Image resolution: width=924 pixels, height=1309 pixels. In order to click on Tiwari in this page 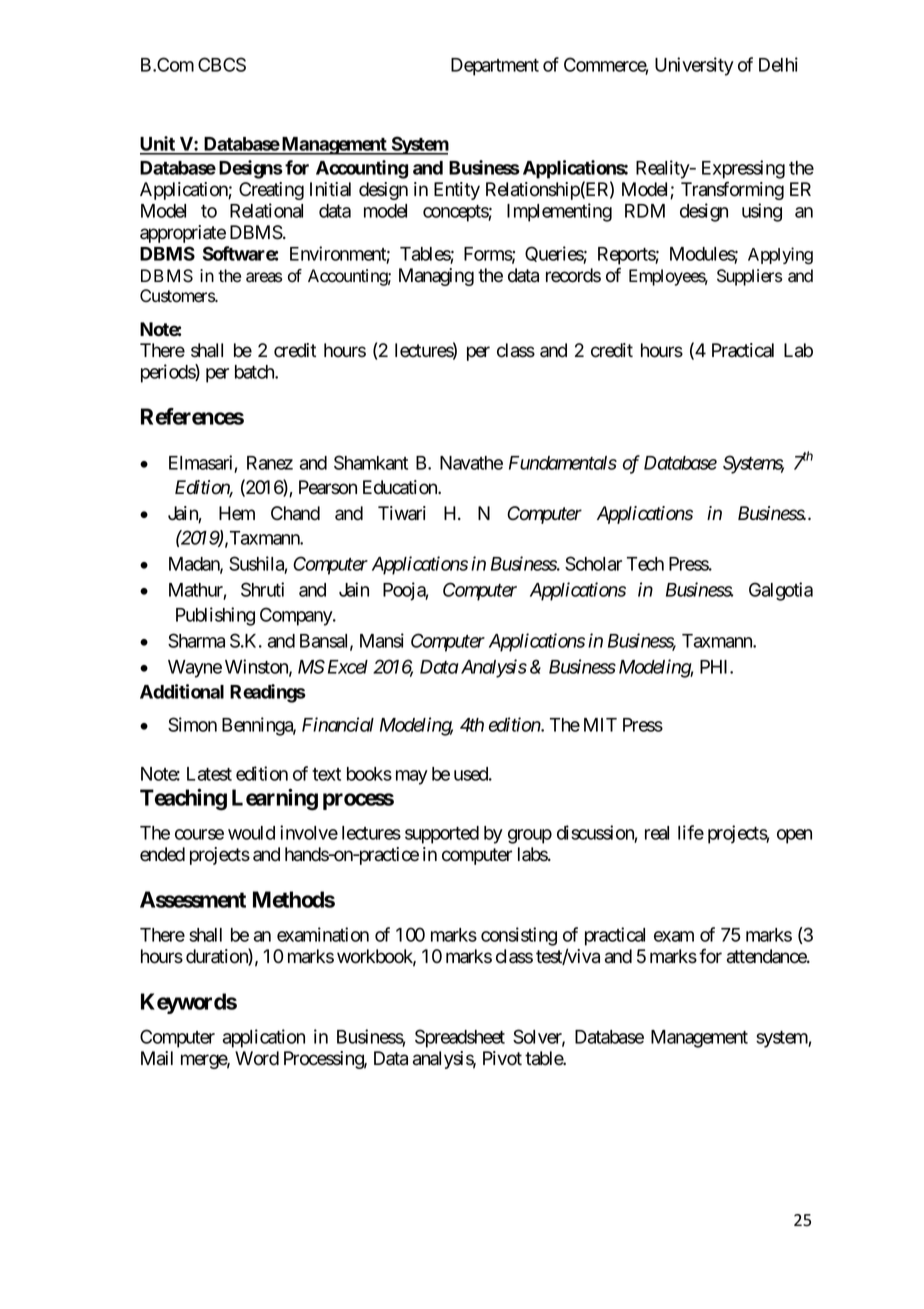, I will do `click(402, 513)`.
